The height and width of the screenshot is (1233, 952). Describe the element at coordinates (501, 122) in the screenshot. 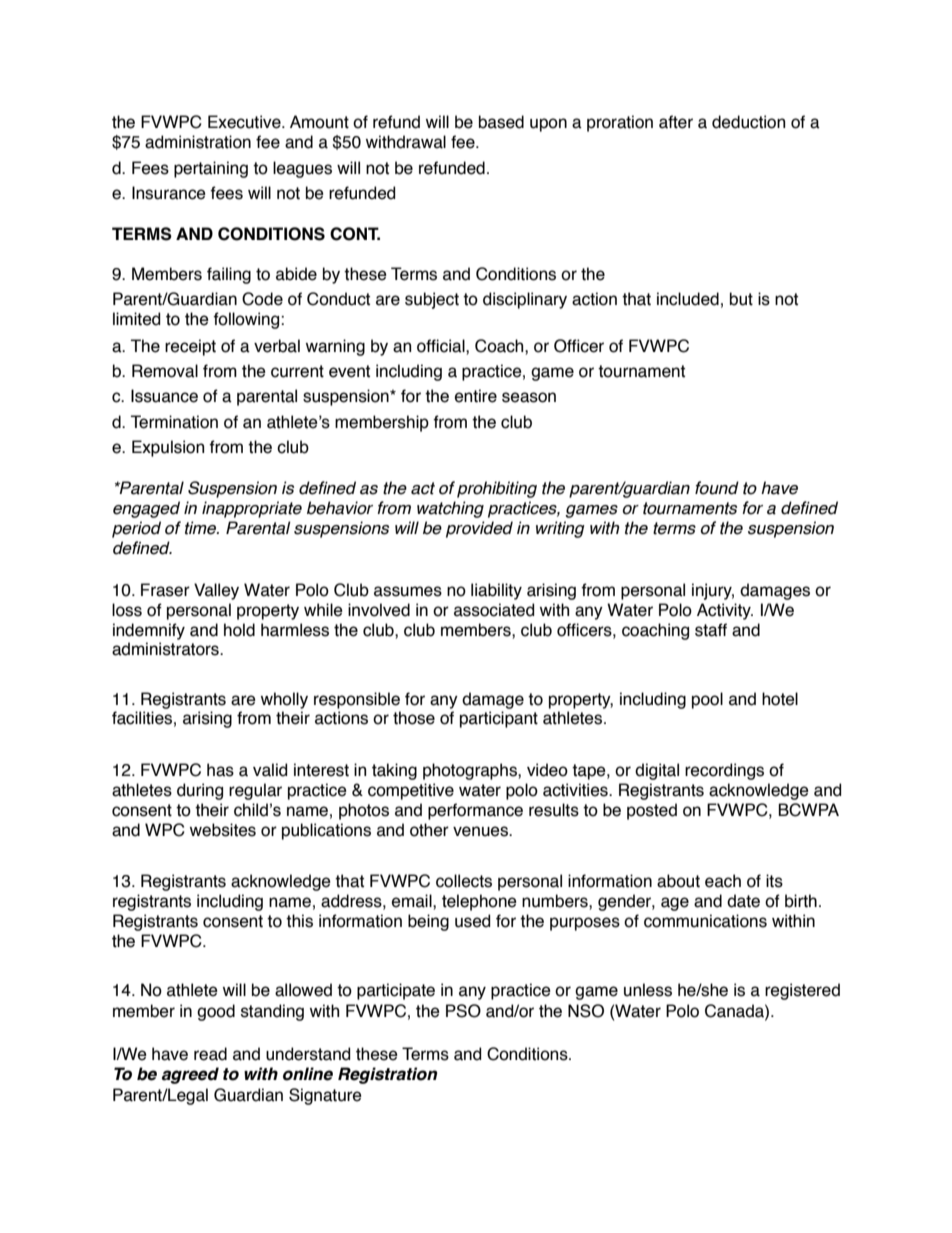

I see `based` at that location.
